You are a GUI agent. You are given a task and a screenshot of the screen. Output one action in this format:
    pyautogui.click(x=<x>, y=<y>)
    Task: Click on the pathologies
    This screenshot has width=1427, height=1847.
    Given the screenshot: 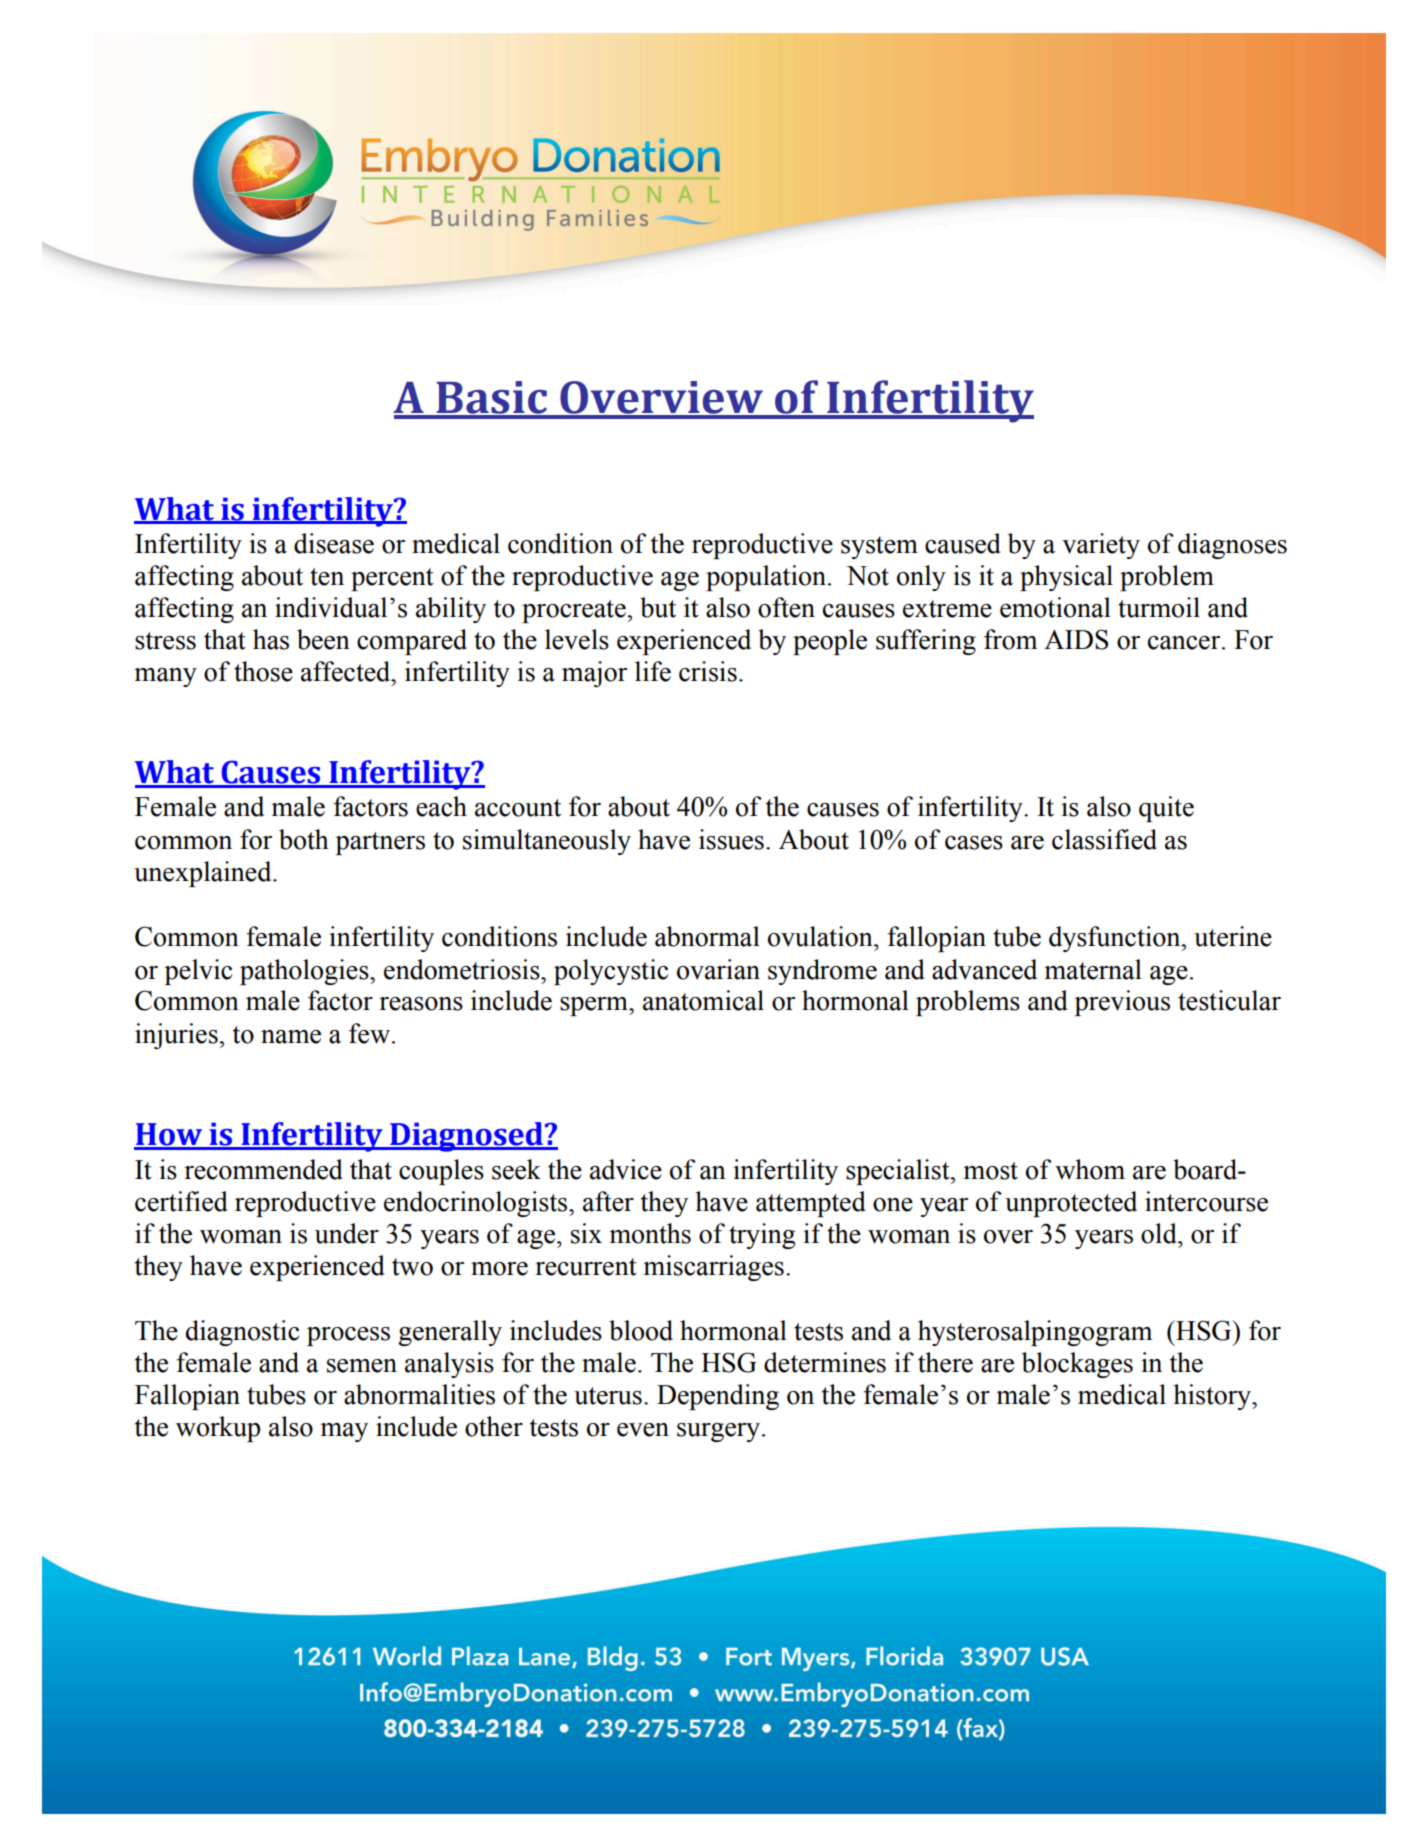 What is the action you would take?
    pyautogui.click(x=305, y=972)
